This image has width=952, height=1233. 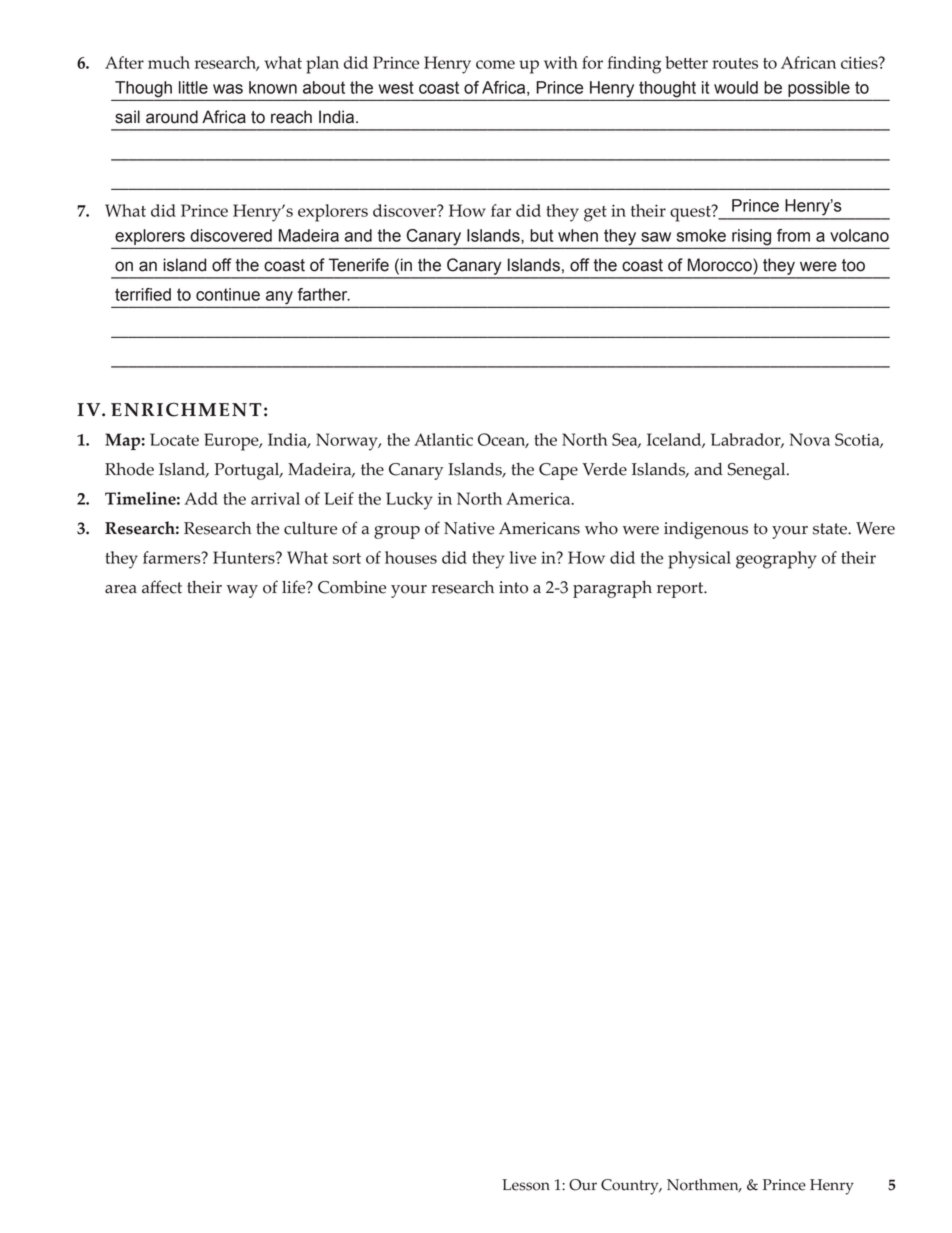 What do you see at coordinates (513, 587) in the image?
I see `into` at bounding box center [513, 587].
